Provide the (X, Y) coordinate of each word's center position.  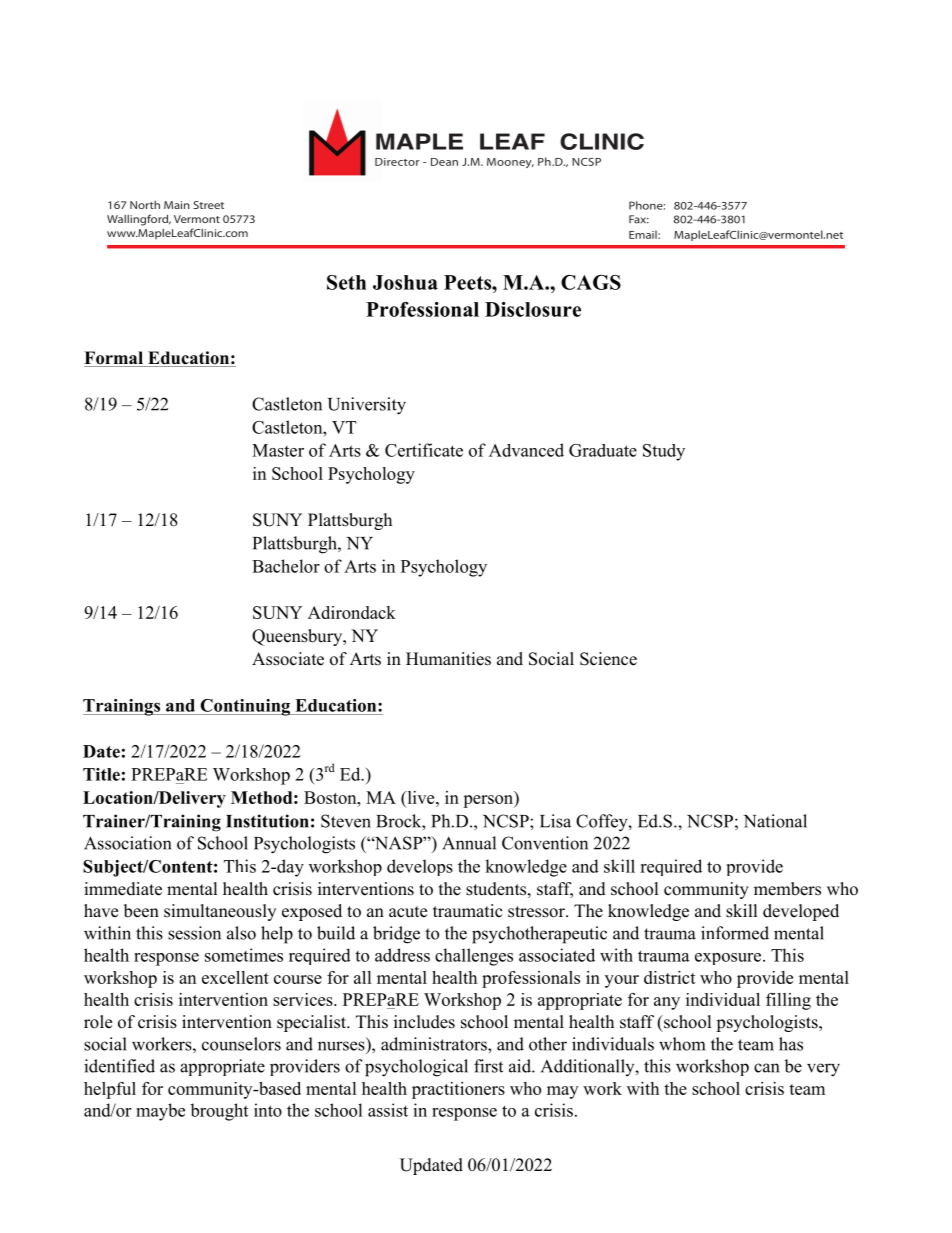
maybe (160, 1112)
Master (278, 450)
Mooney (510, 163)
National (775, 821)
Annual (469, 843)
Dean (444, 162)
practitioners (458, 1090)
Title (101, 774)
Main (176, 205)
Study (664, 452)
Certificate (424, 450)
